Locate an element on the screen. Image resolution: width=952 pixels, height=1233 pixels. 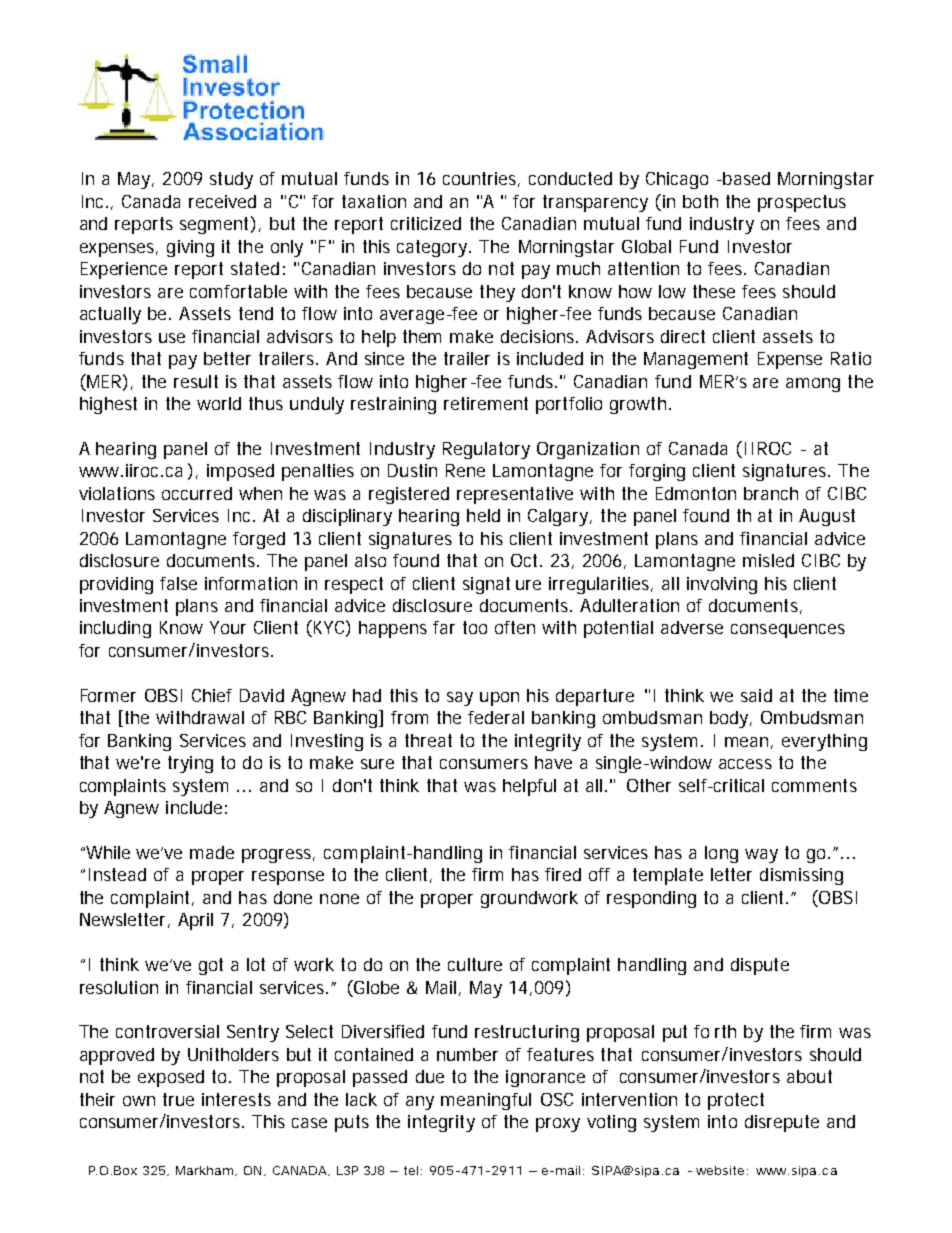
trying is located at coordinates (190, 764).
